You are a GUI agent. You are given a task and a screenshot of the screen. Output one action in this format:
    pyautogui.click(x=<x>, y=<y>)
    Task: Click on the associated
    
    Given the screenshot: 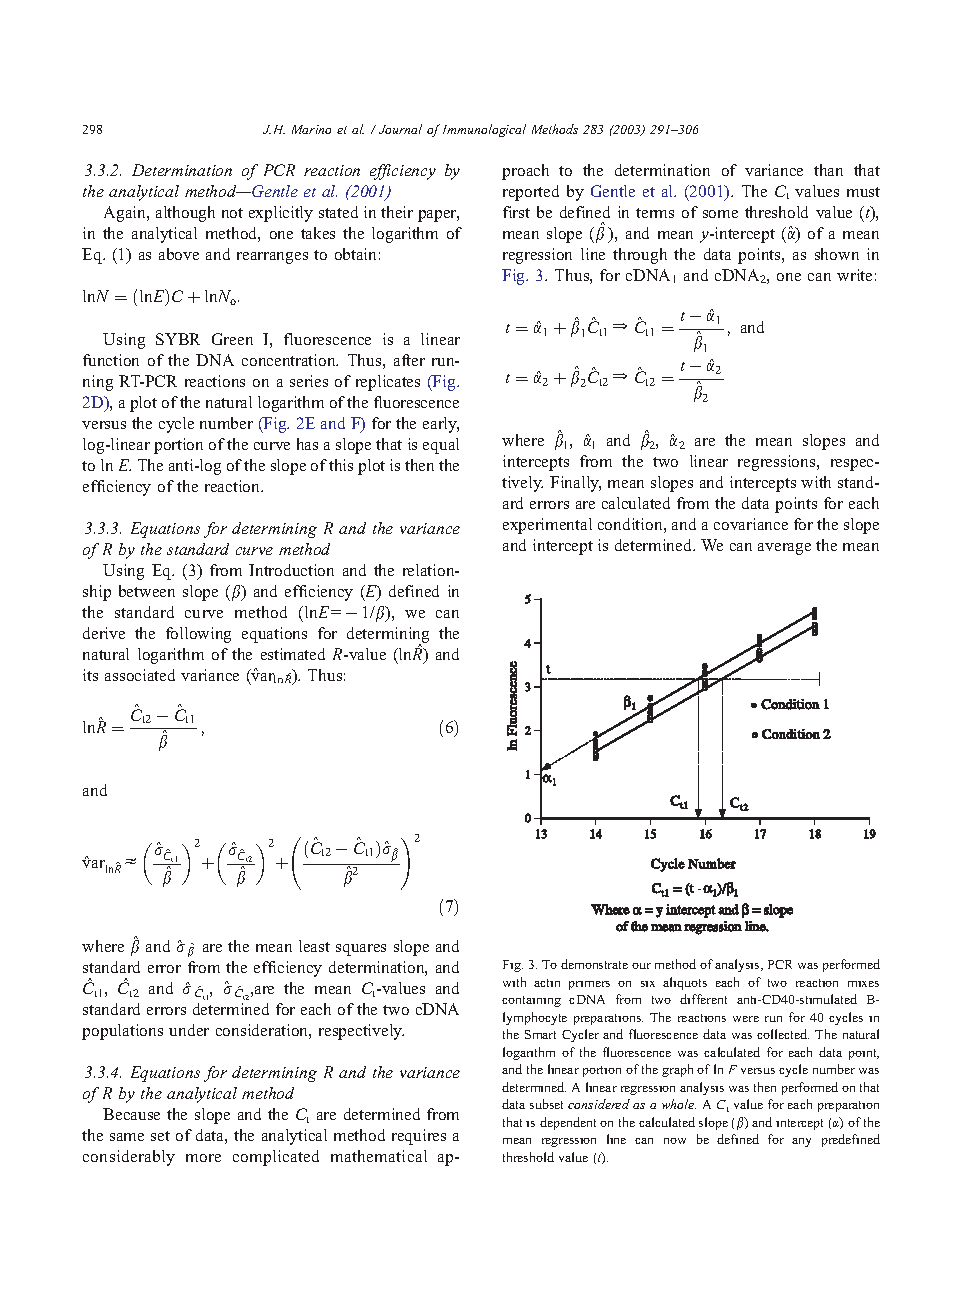 What is the action you would take?
    pyautogui.click(x=140, y=675)
